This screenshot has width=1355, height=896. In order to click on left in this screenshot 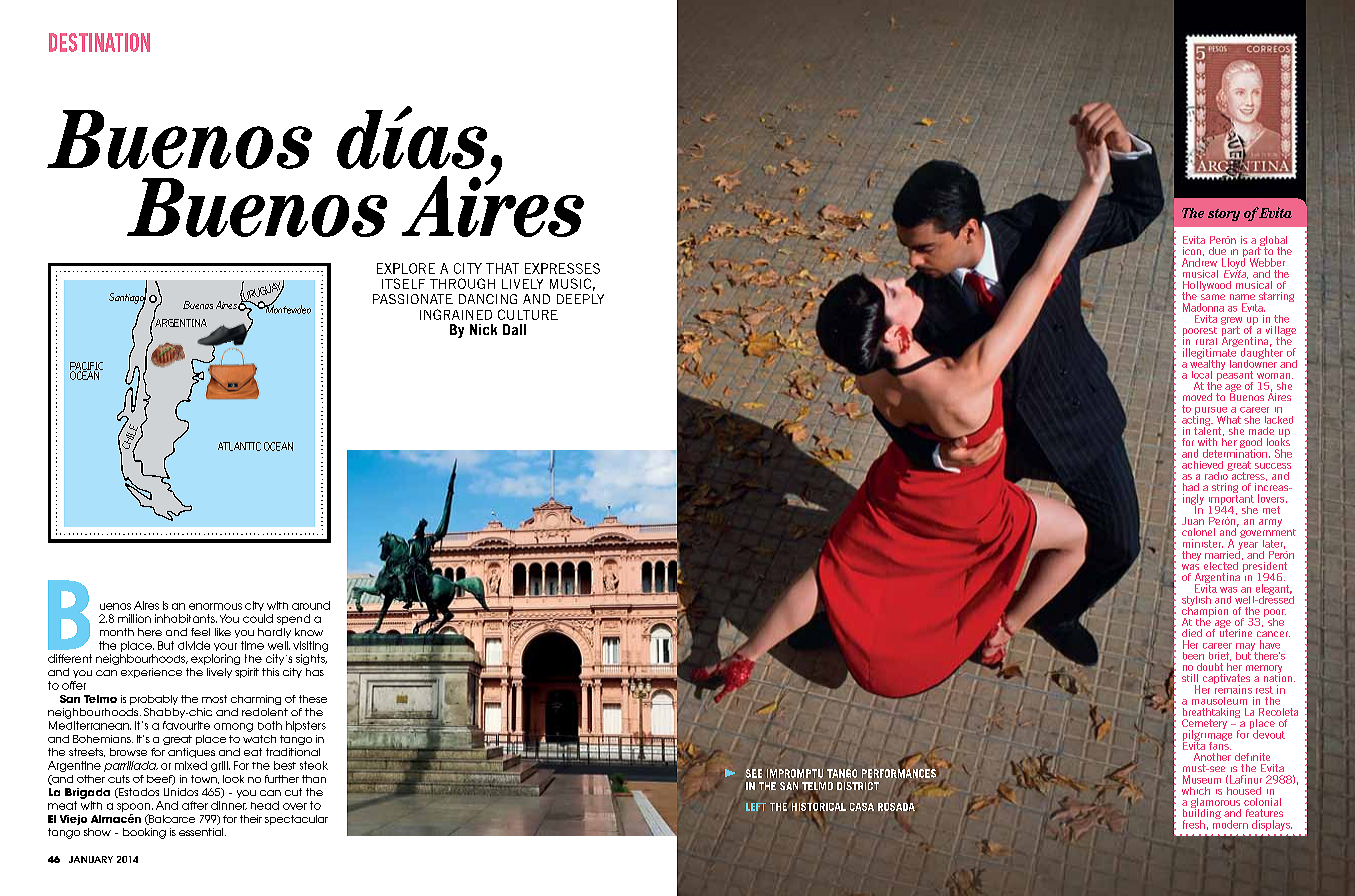, I will do `click(756, 807)`.
